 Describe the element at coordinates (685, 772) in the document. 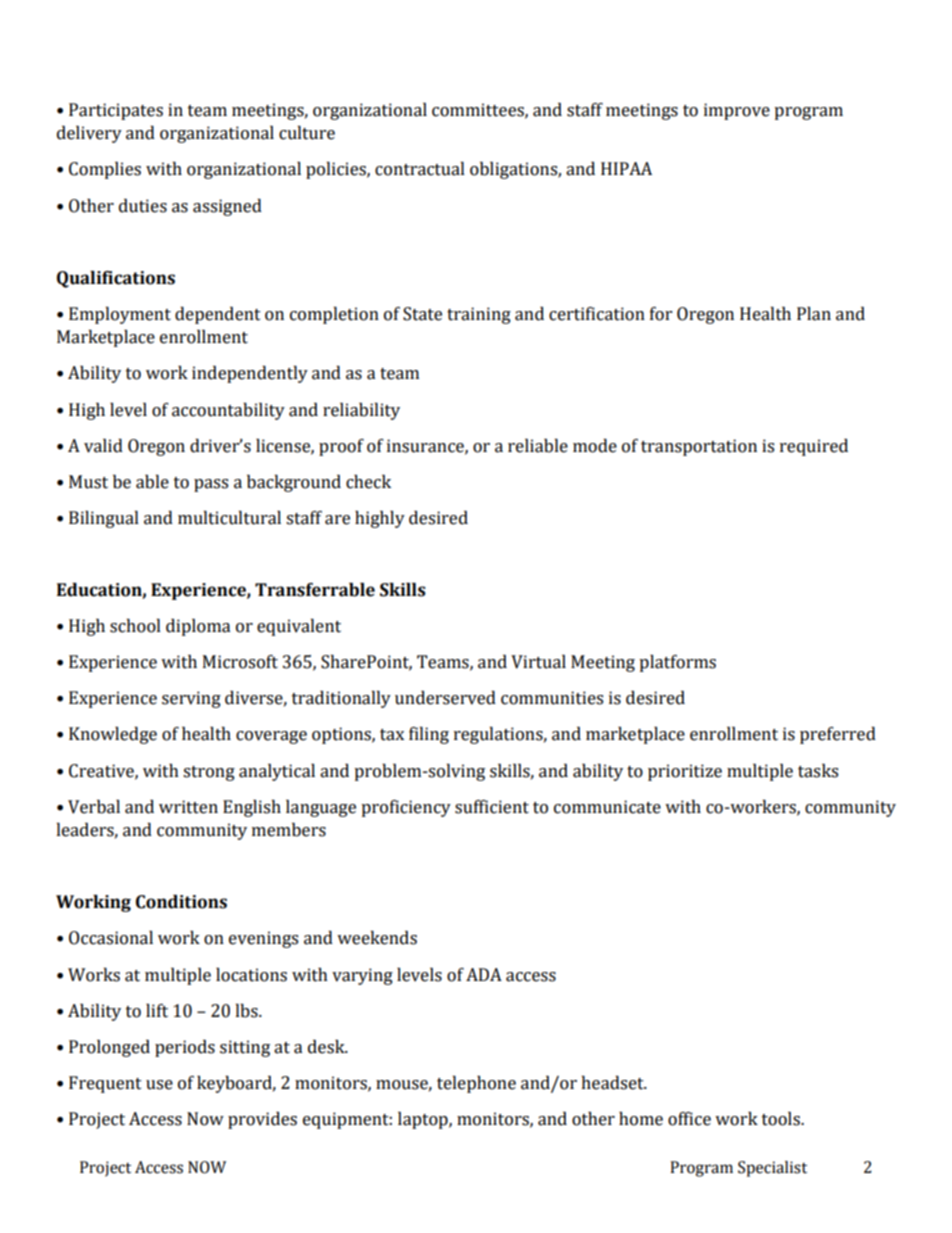

I see `prioritize` at that location.
